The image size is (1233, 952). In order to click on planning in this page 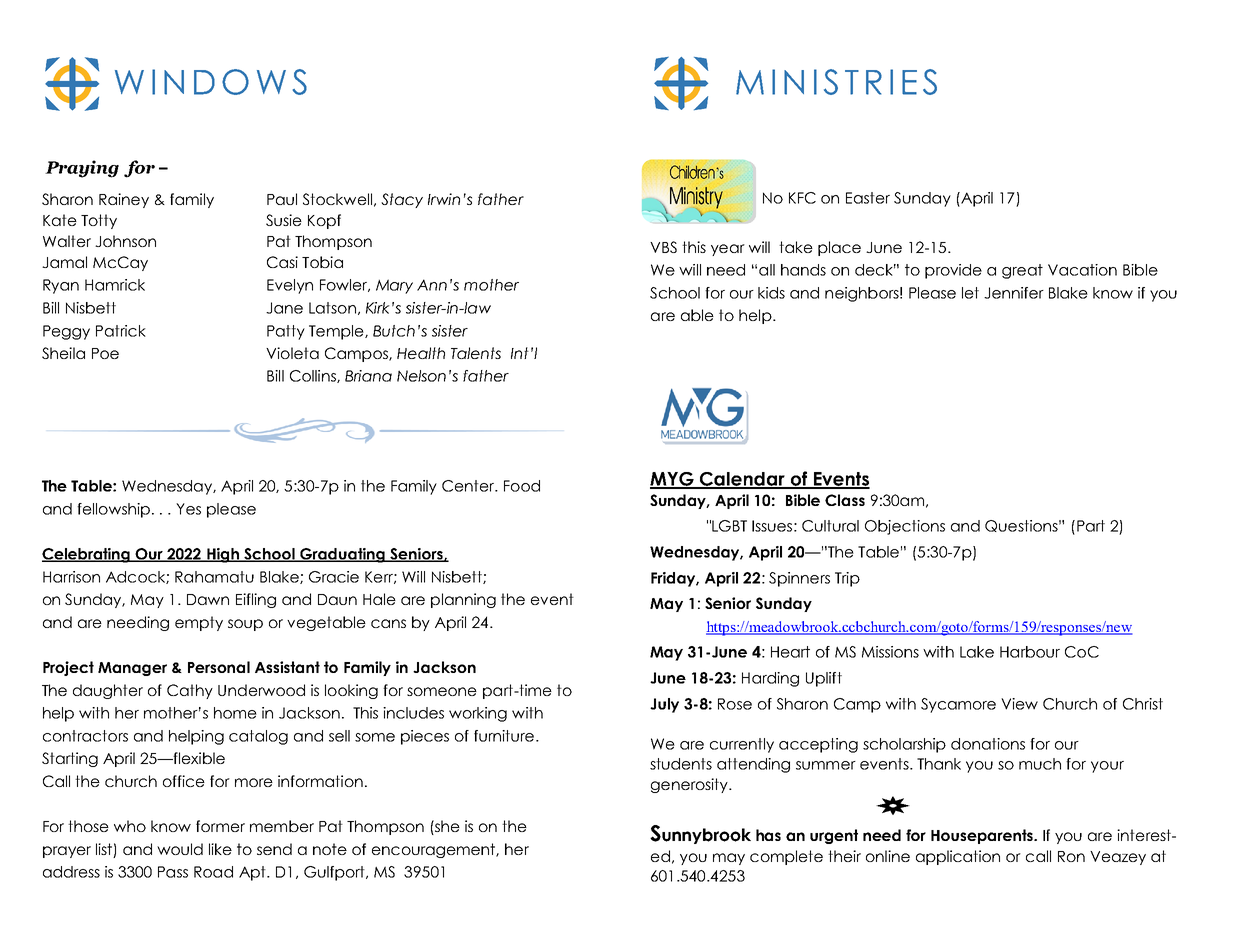, I will do `click(463, 600)`.
